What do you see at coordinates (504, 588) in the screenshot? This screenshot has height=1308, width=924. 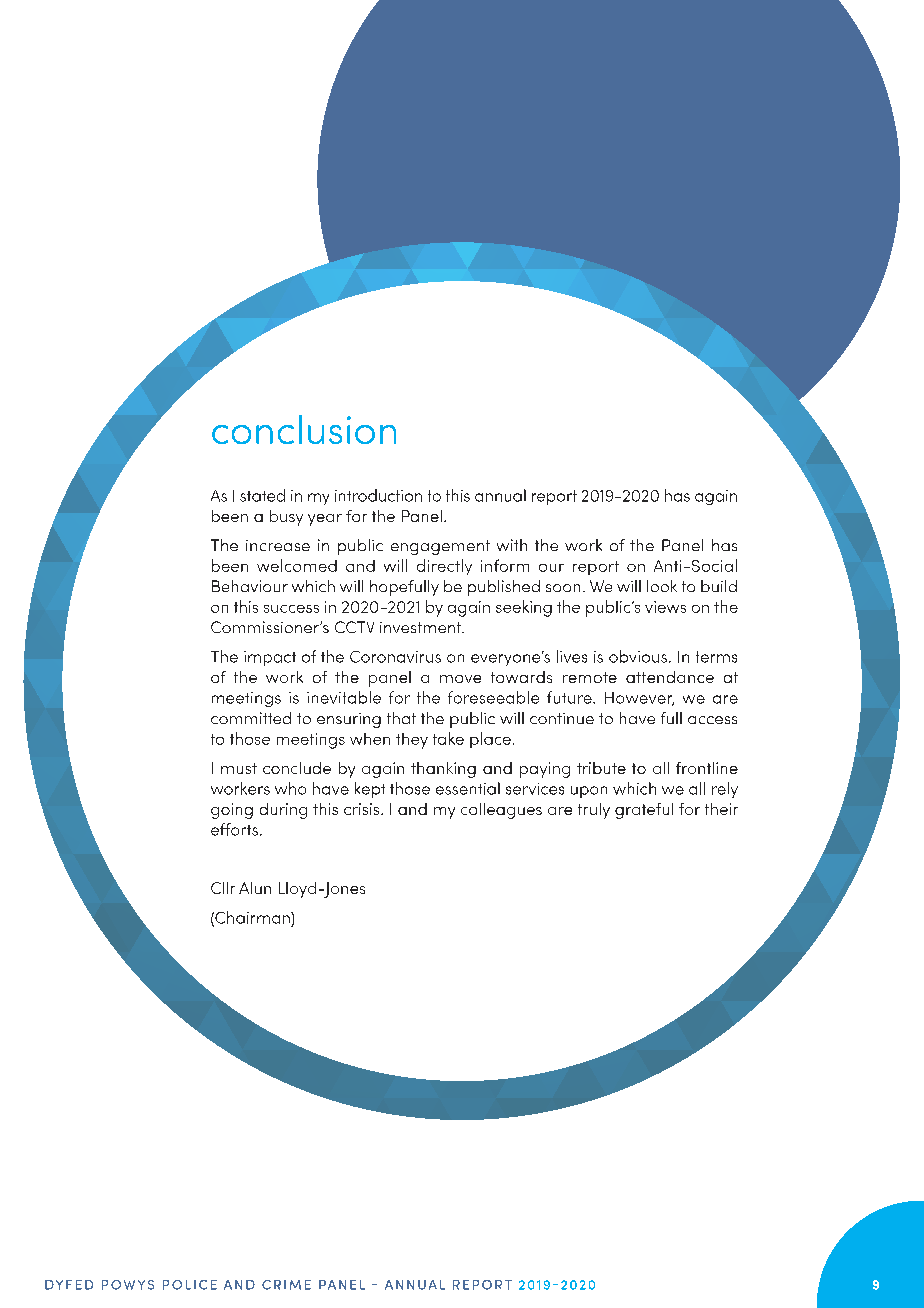 I see `published` at bounding box center [504, 588].
